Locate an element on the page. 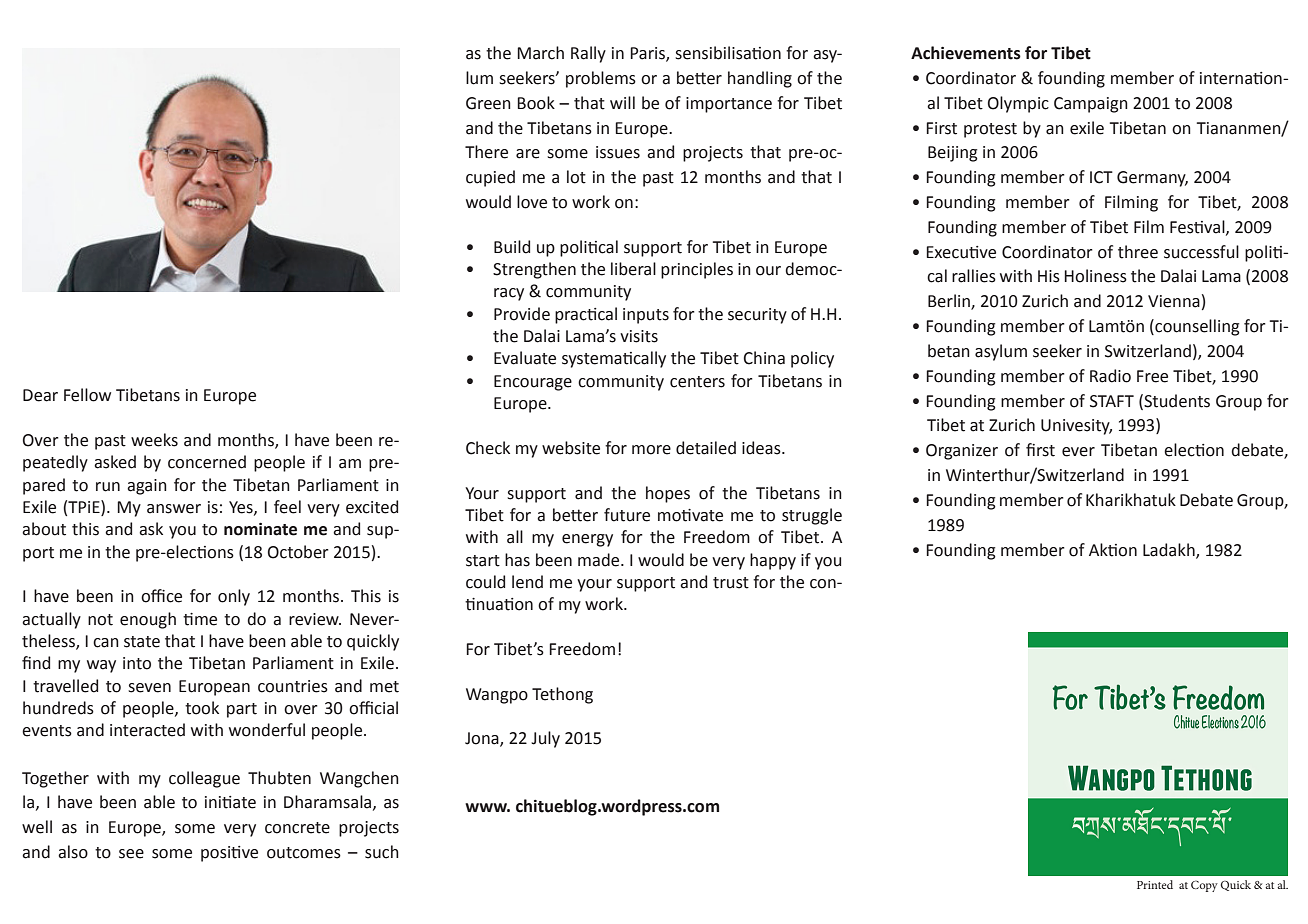 This image has width=1308, height=924. concerned is located at coordinates (207, 462).
